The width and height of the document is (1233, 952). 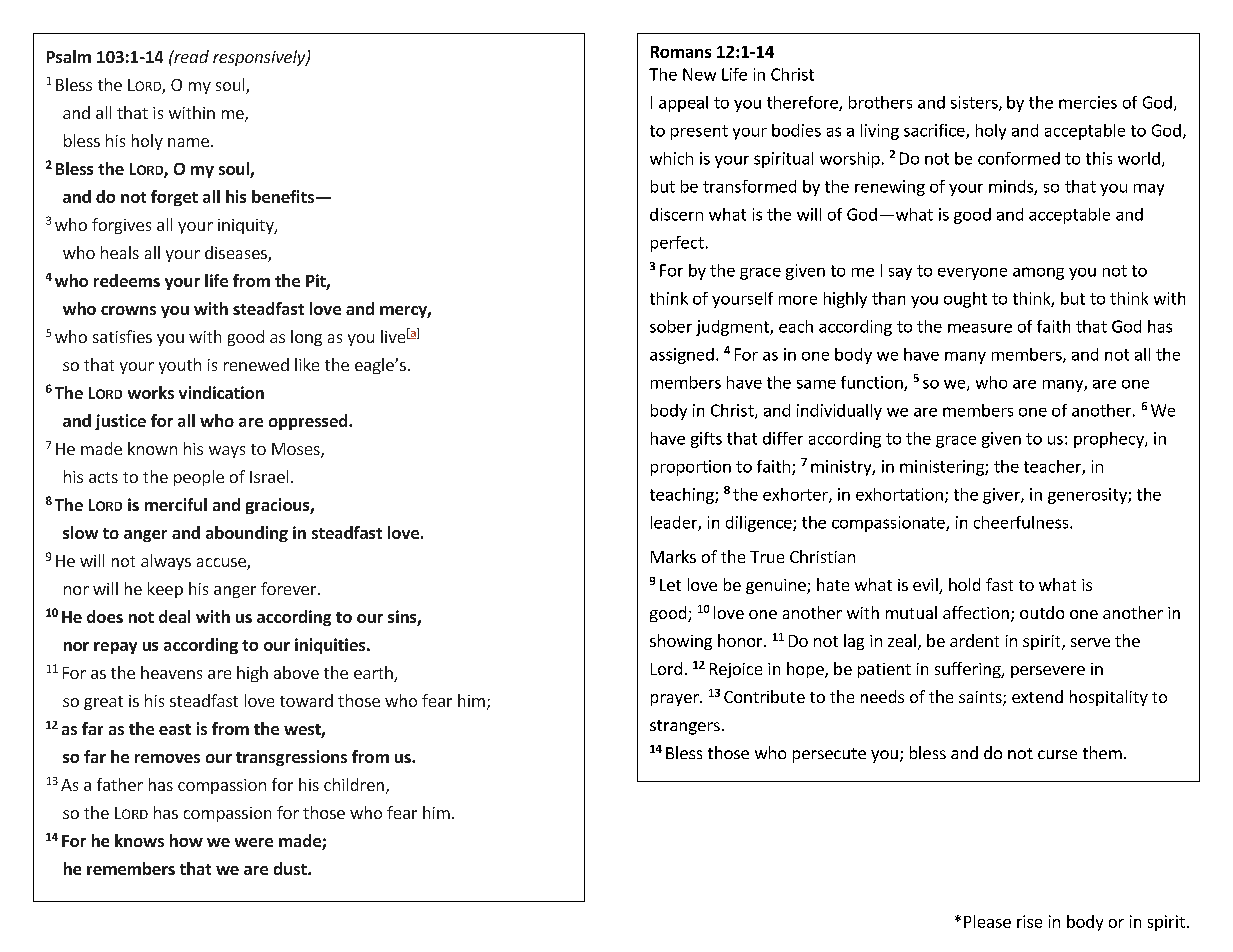 I want to click on responsively, so click(x=260, y=58).
